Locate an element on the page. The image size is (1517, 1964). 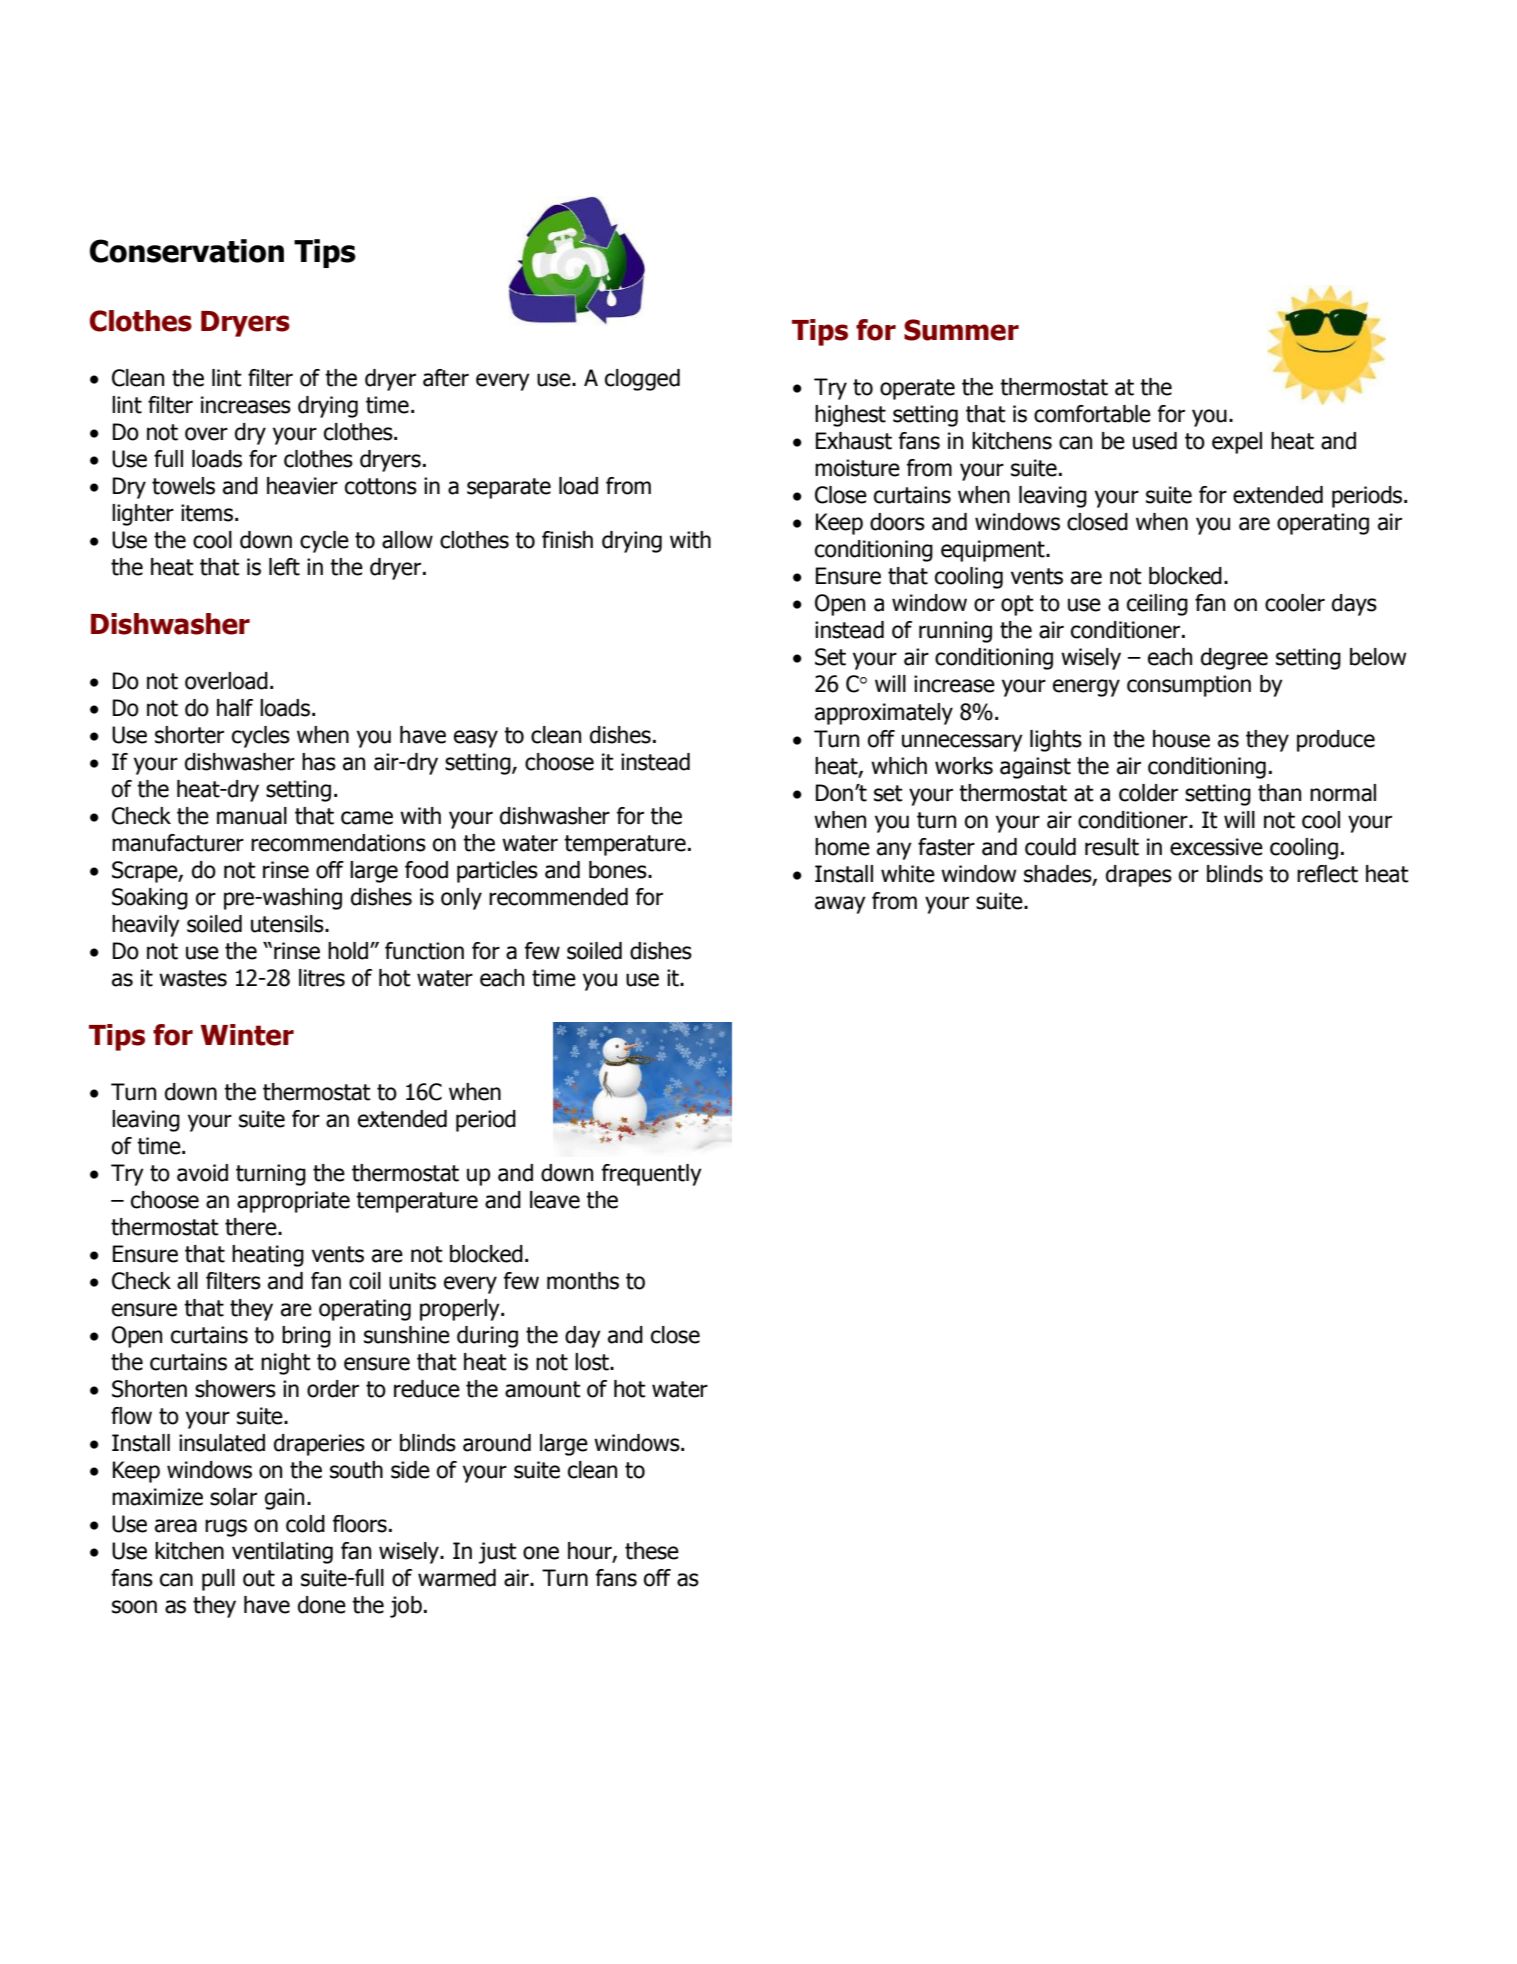
drapes is located at coordinates (1139, 876).
